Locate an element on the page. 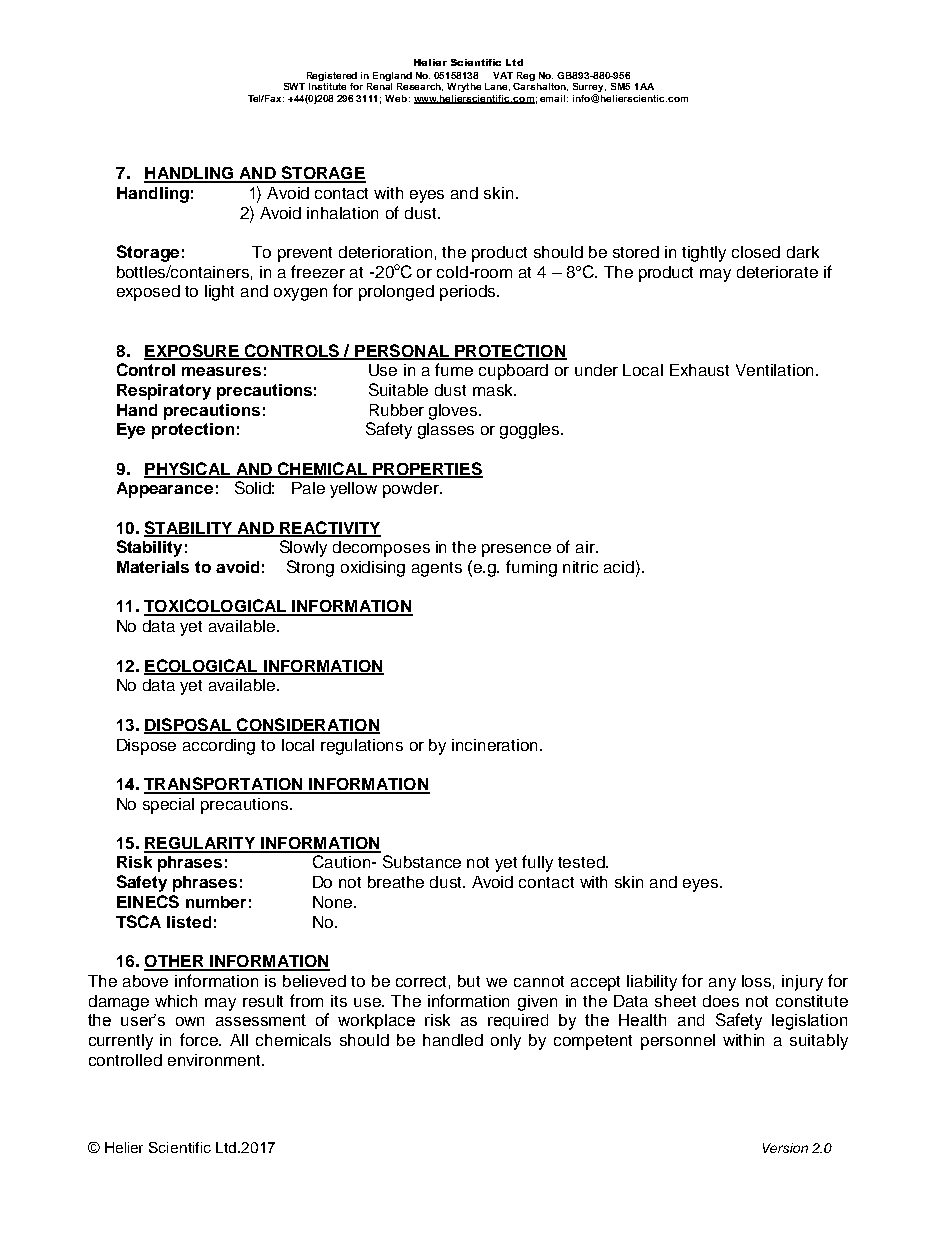  PHYSICAL is located at coordinates (188, 469).
